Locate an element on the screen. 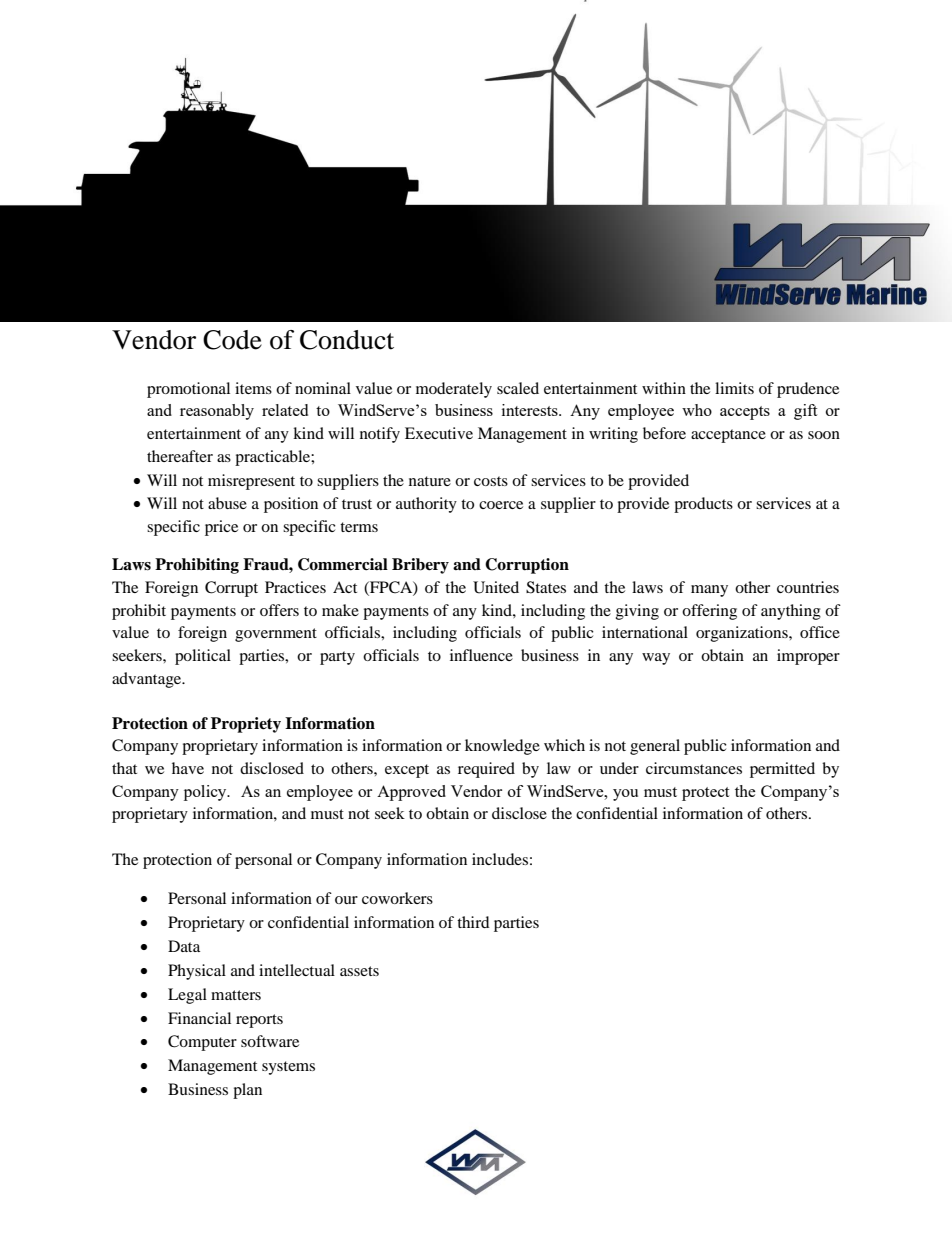 This screenshot has width=952, height=1233. knowledge is located at coordinates (502, 747).
